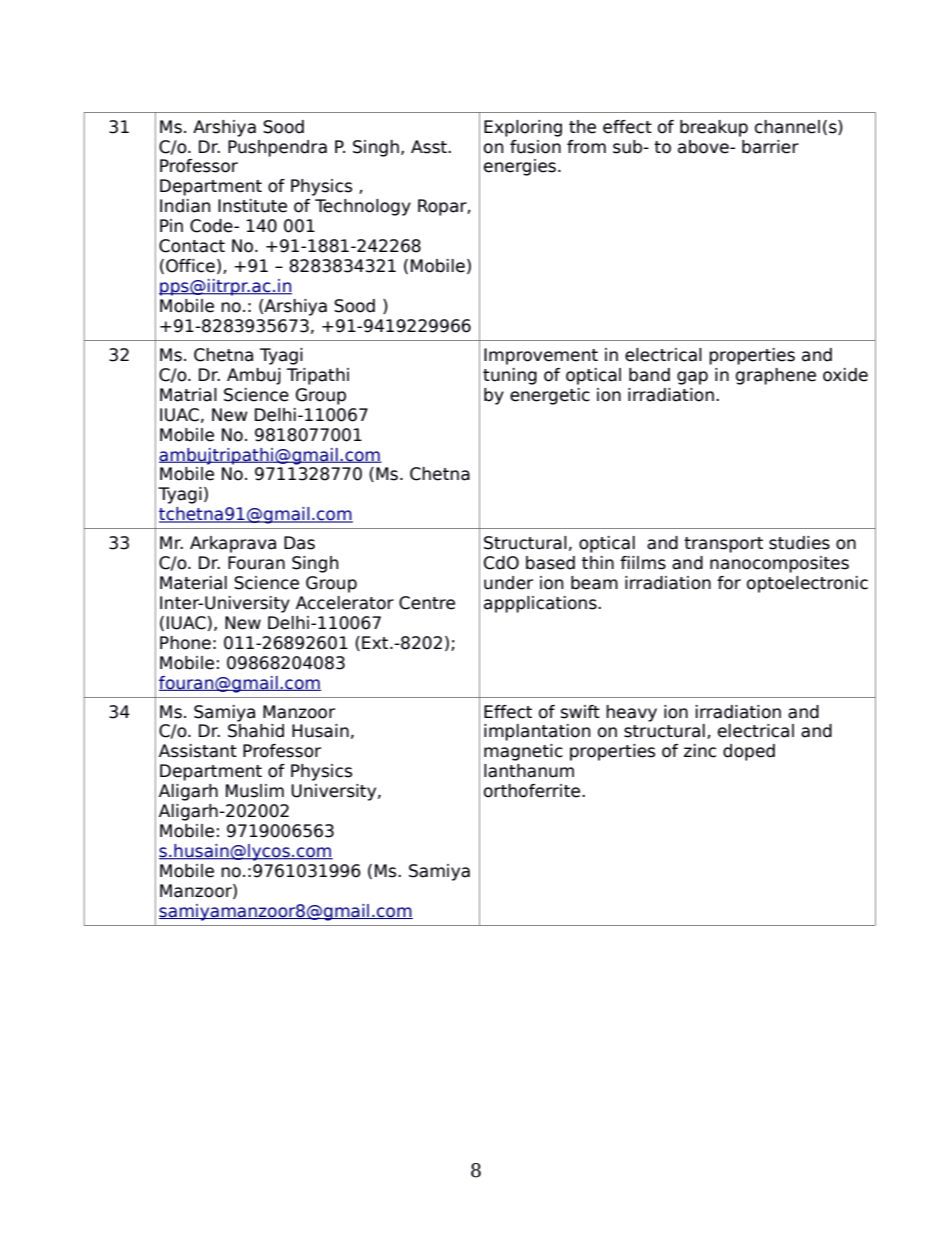 The height and width of the screenshot is (1233, 952). I want to click on graphene, so click(776, 376).
